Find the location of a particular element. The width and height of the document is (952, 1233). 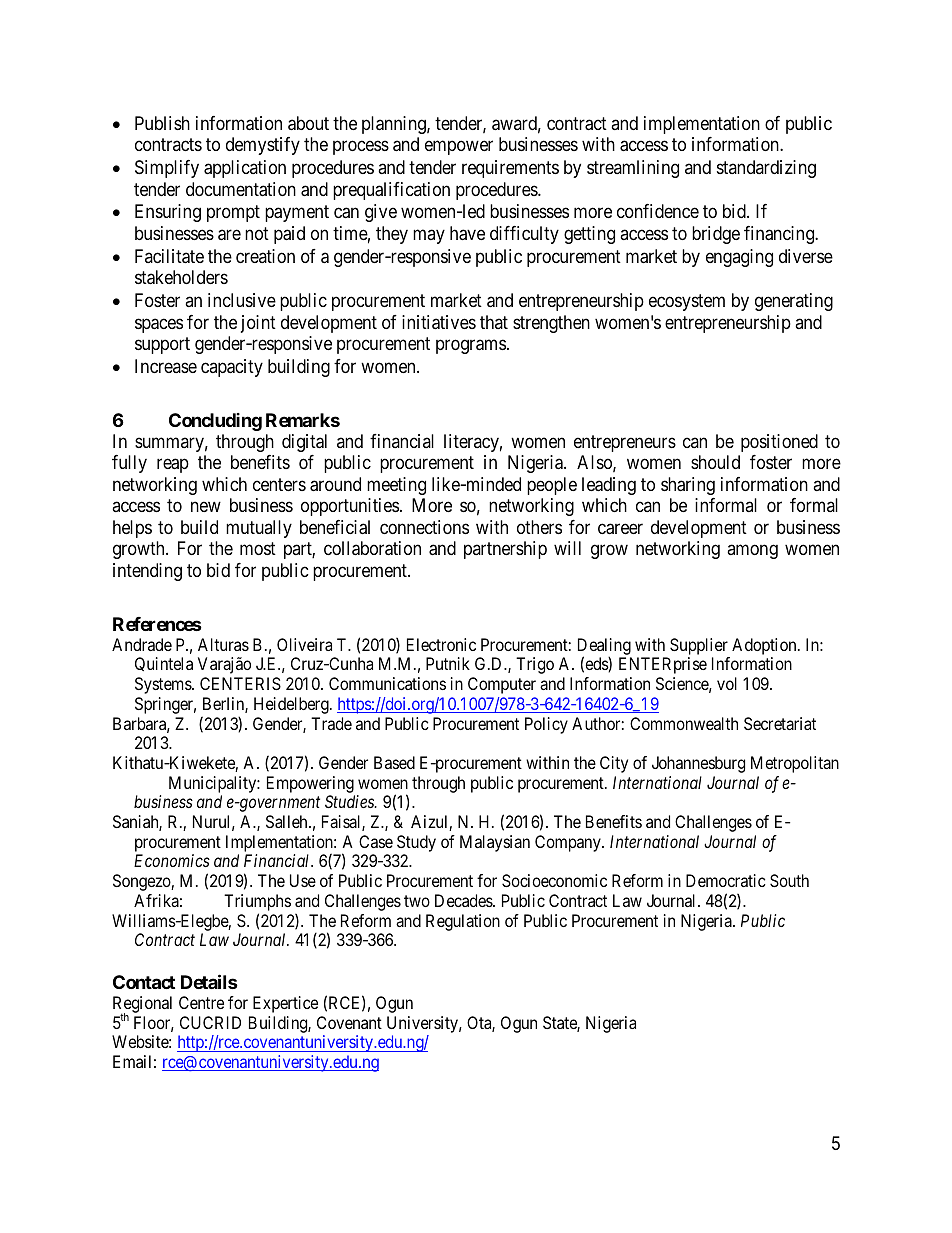

standardizing is located at coordinates (766, 169).
